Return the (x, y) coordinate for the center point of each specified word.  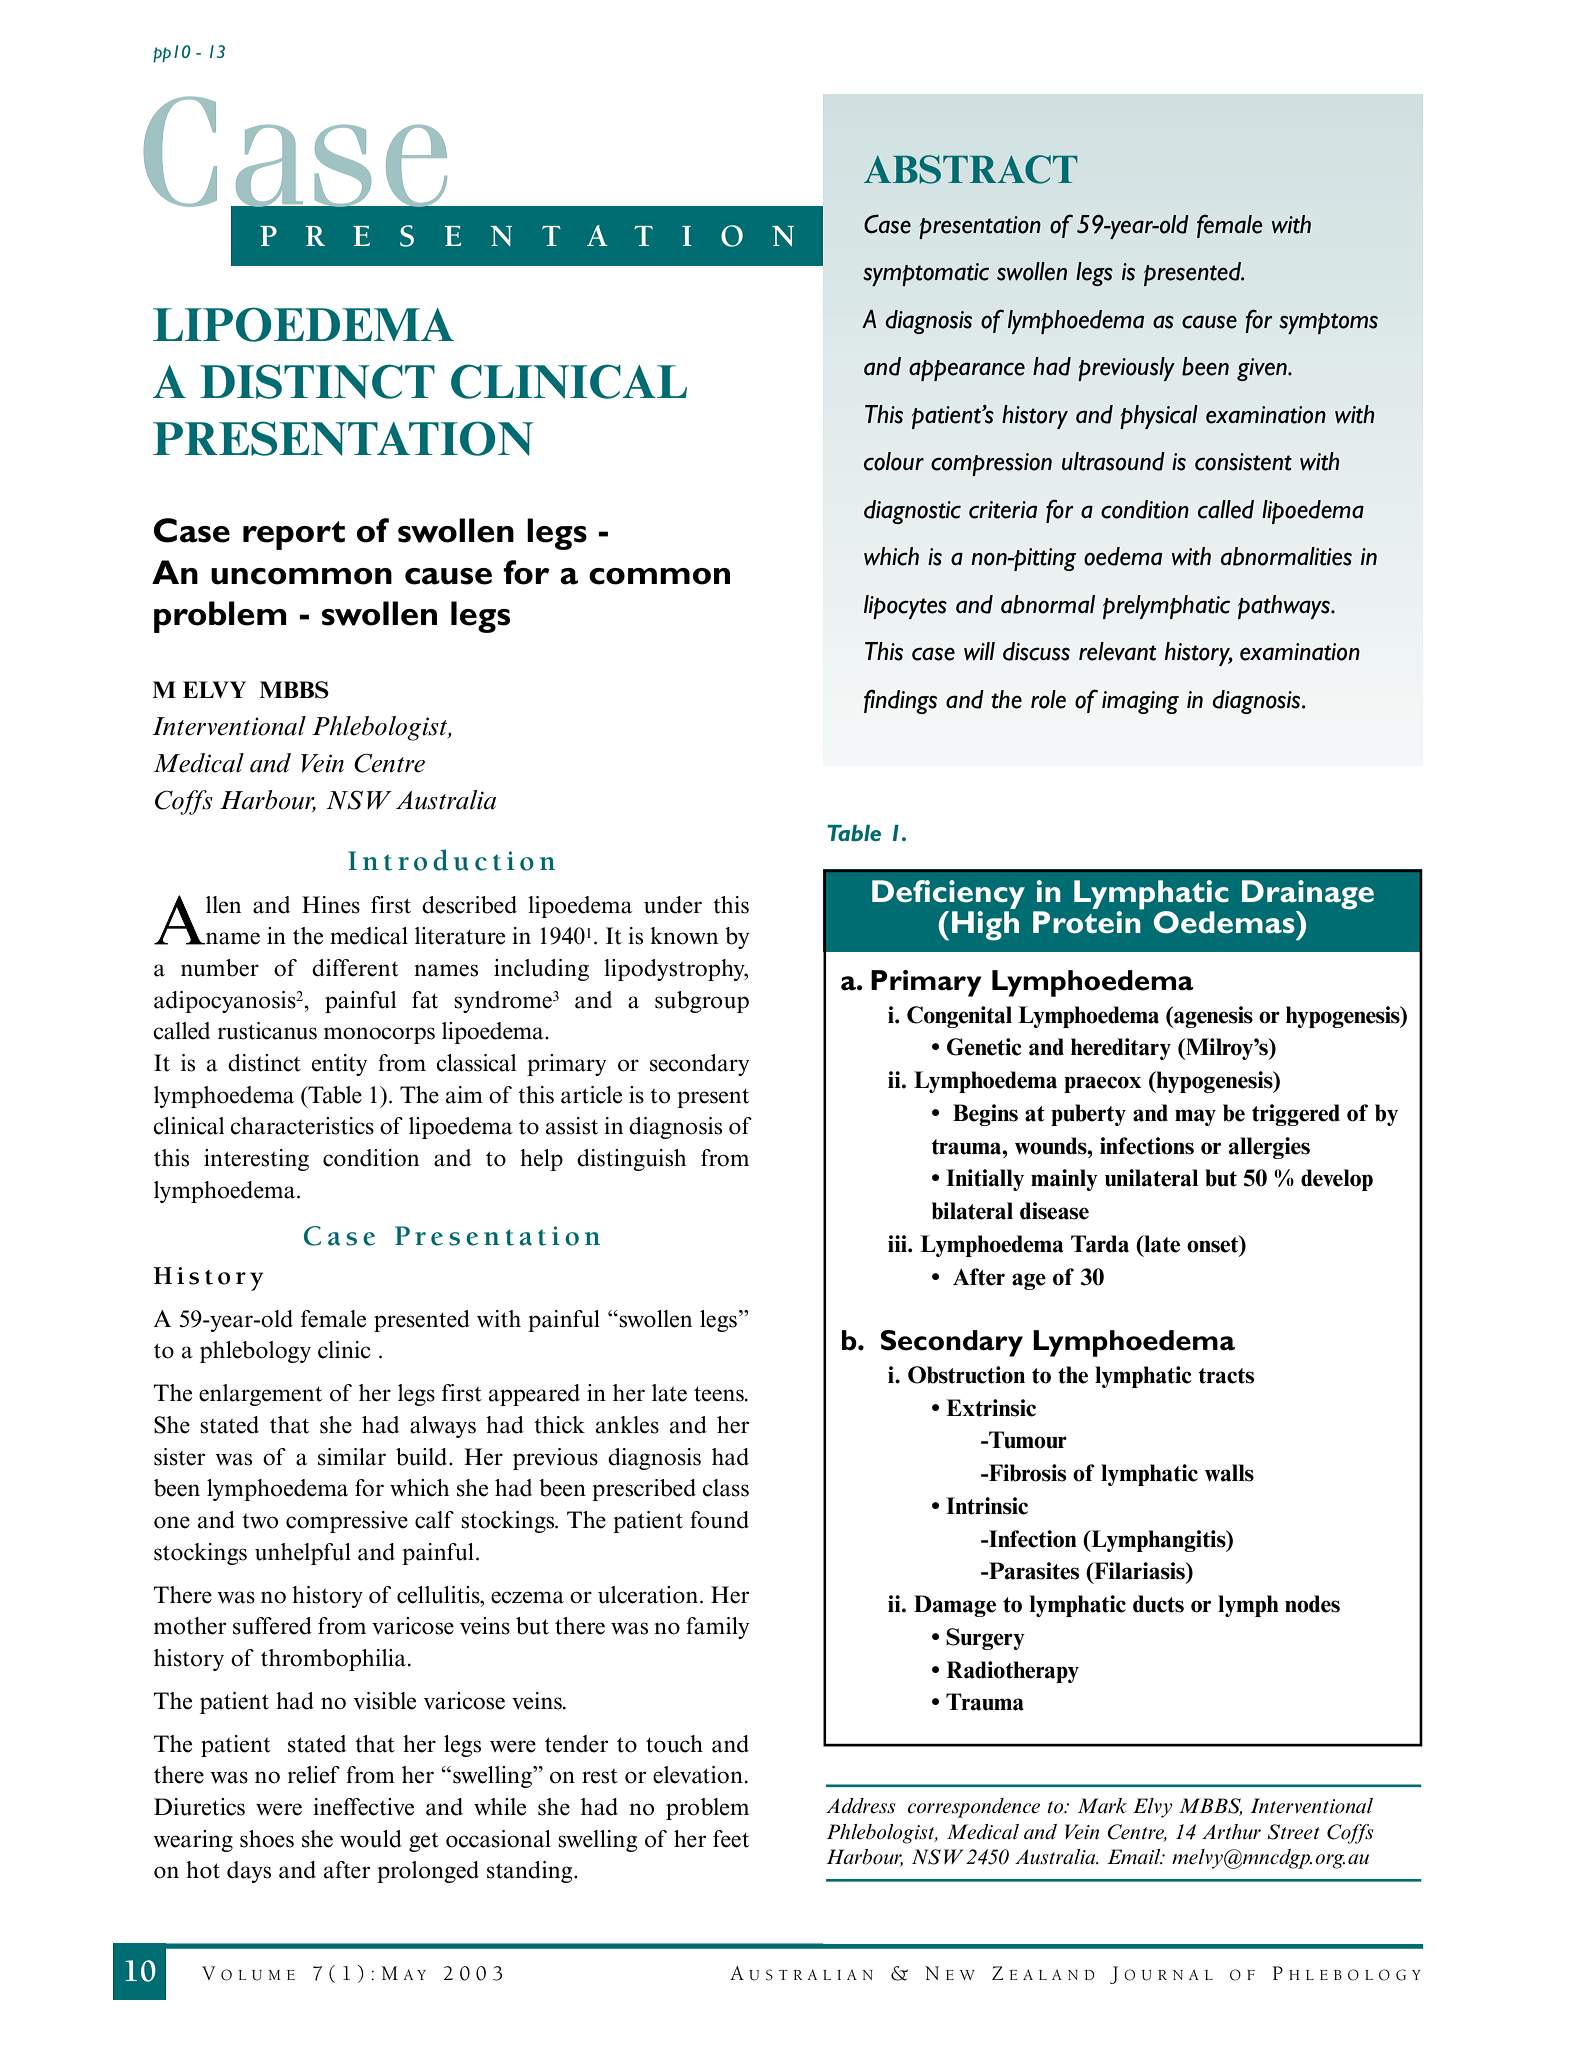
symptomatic (926, 274)
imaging (1140, 702)
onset (1214, 1245)
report (294, 535)
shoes (267, 1839)
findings (900, 701)
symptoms (1328, 323)
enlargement (260, 1395)
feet (731, 1839)
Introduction (451, 860)
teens (720, 1394)
